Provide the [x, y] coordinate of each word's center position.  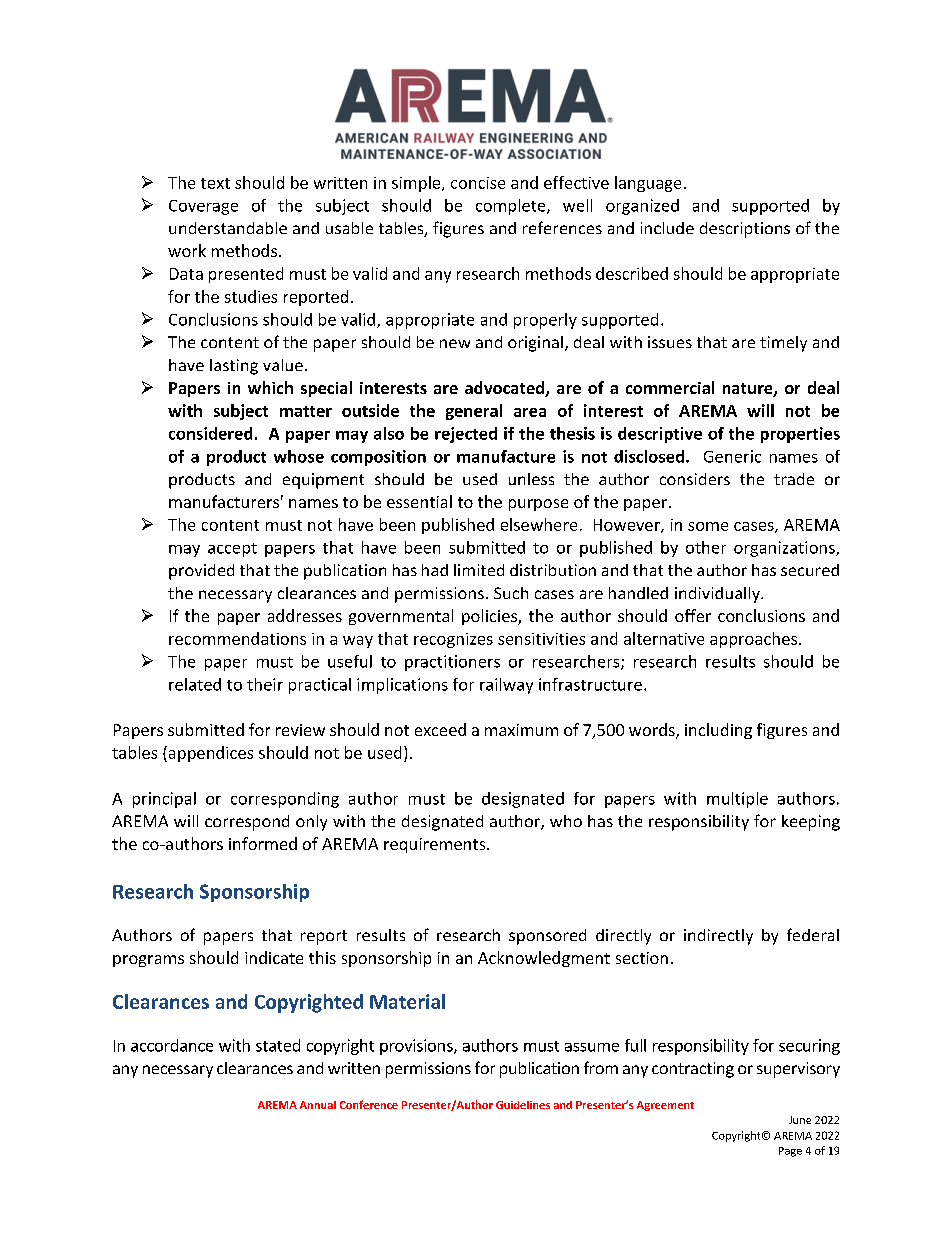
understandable [228, 228]
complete [512, 207]
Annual [318, 1105]
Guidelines [523, 1105]
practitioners [452, 663]
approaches [755, 640]
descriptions [745, 230]
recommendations [237, 638]
